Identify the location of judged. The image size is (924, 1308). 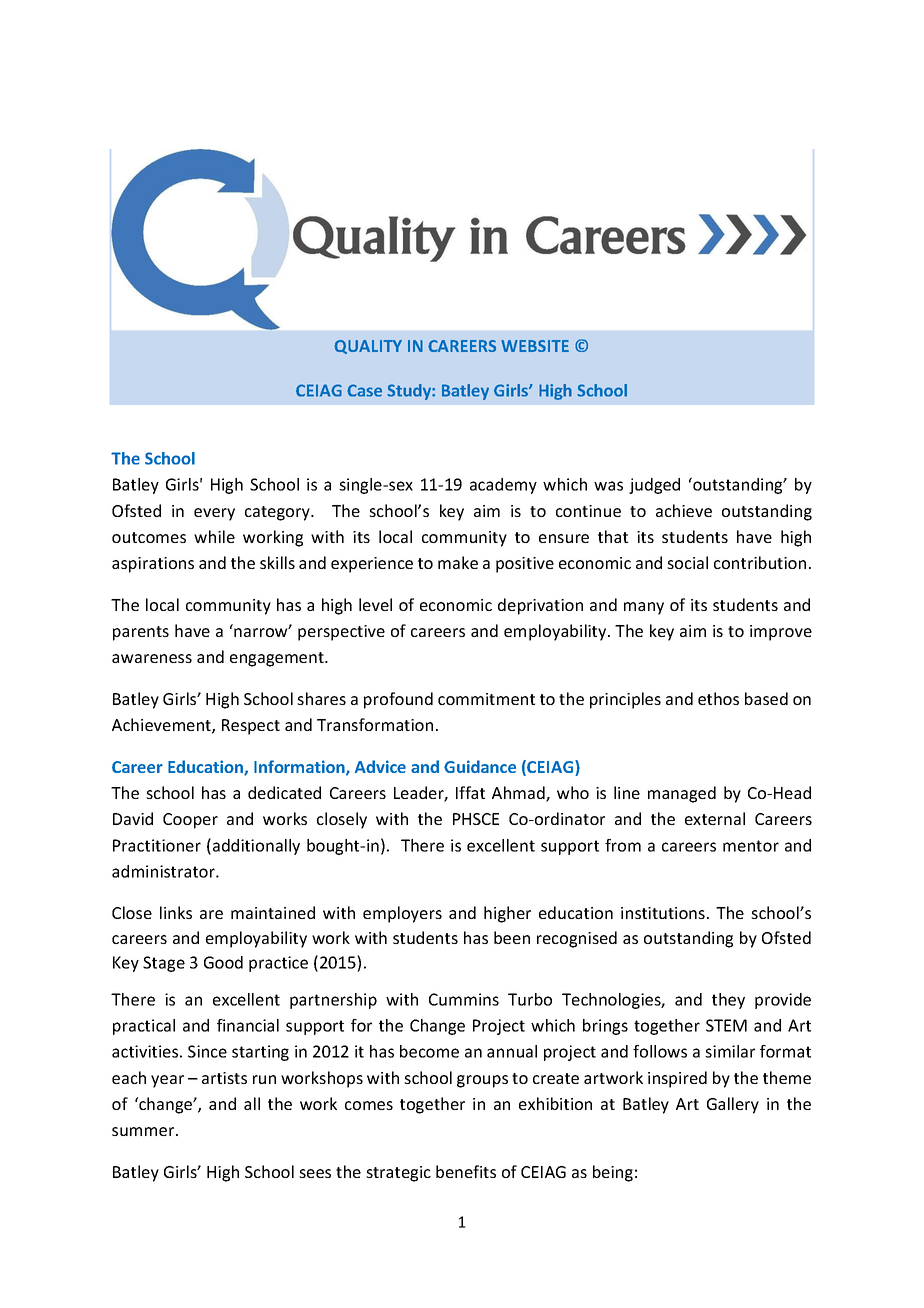
(654, 486).
